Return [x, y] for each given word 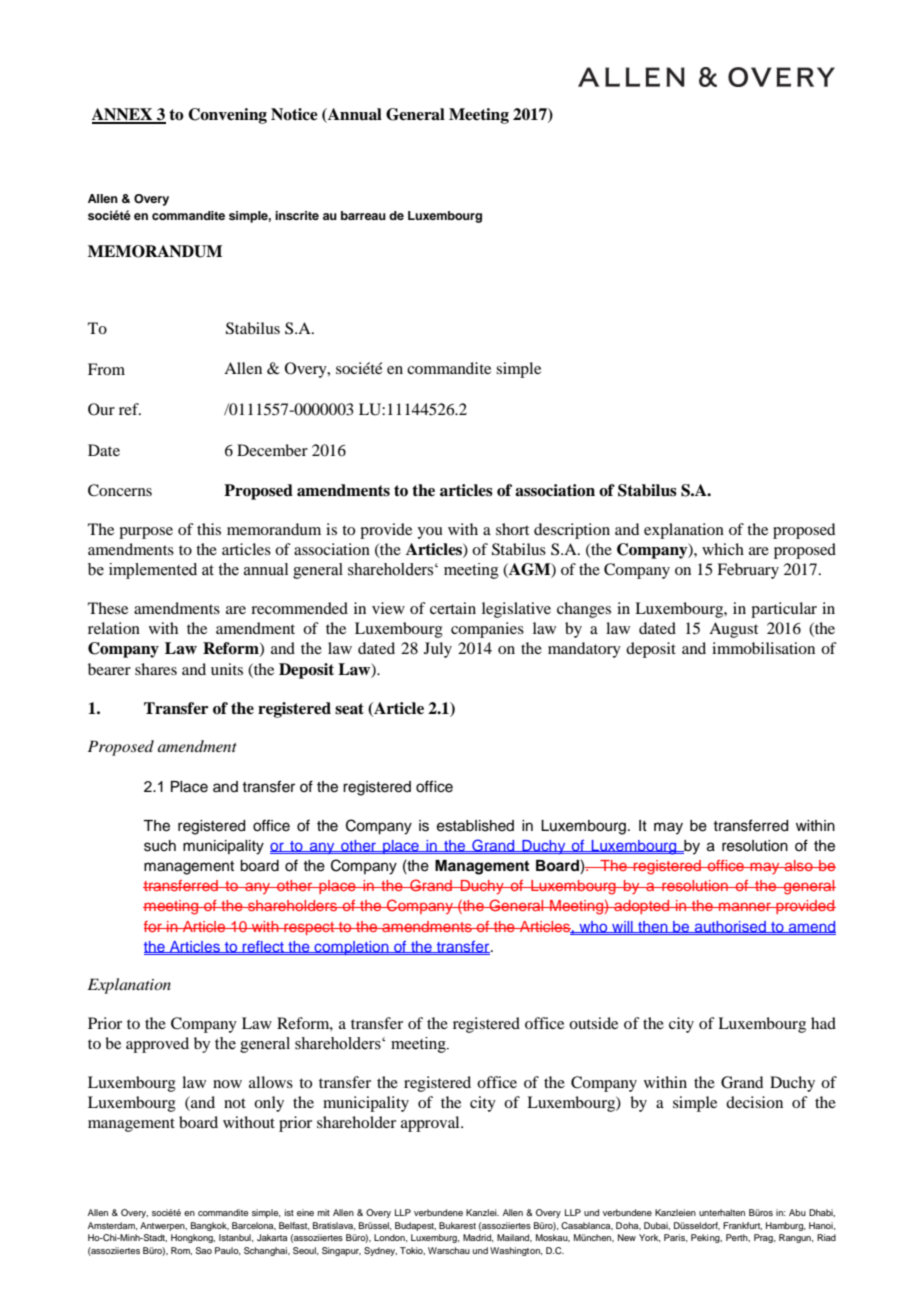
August [733, 630]
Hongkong [193, 1238]
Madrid [478, 1238]
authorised [730, 927]
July [438, 650]
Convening [227, 116]
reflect [263, 948]
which [723, 549]
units [227, 669]
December [272, 450]
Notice [294, 114]
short [512, 529]
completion [351, 948]
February [748, 571]
